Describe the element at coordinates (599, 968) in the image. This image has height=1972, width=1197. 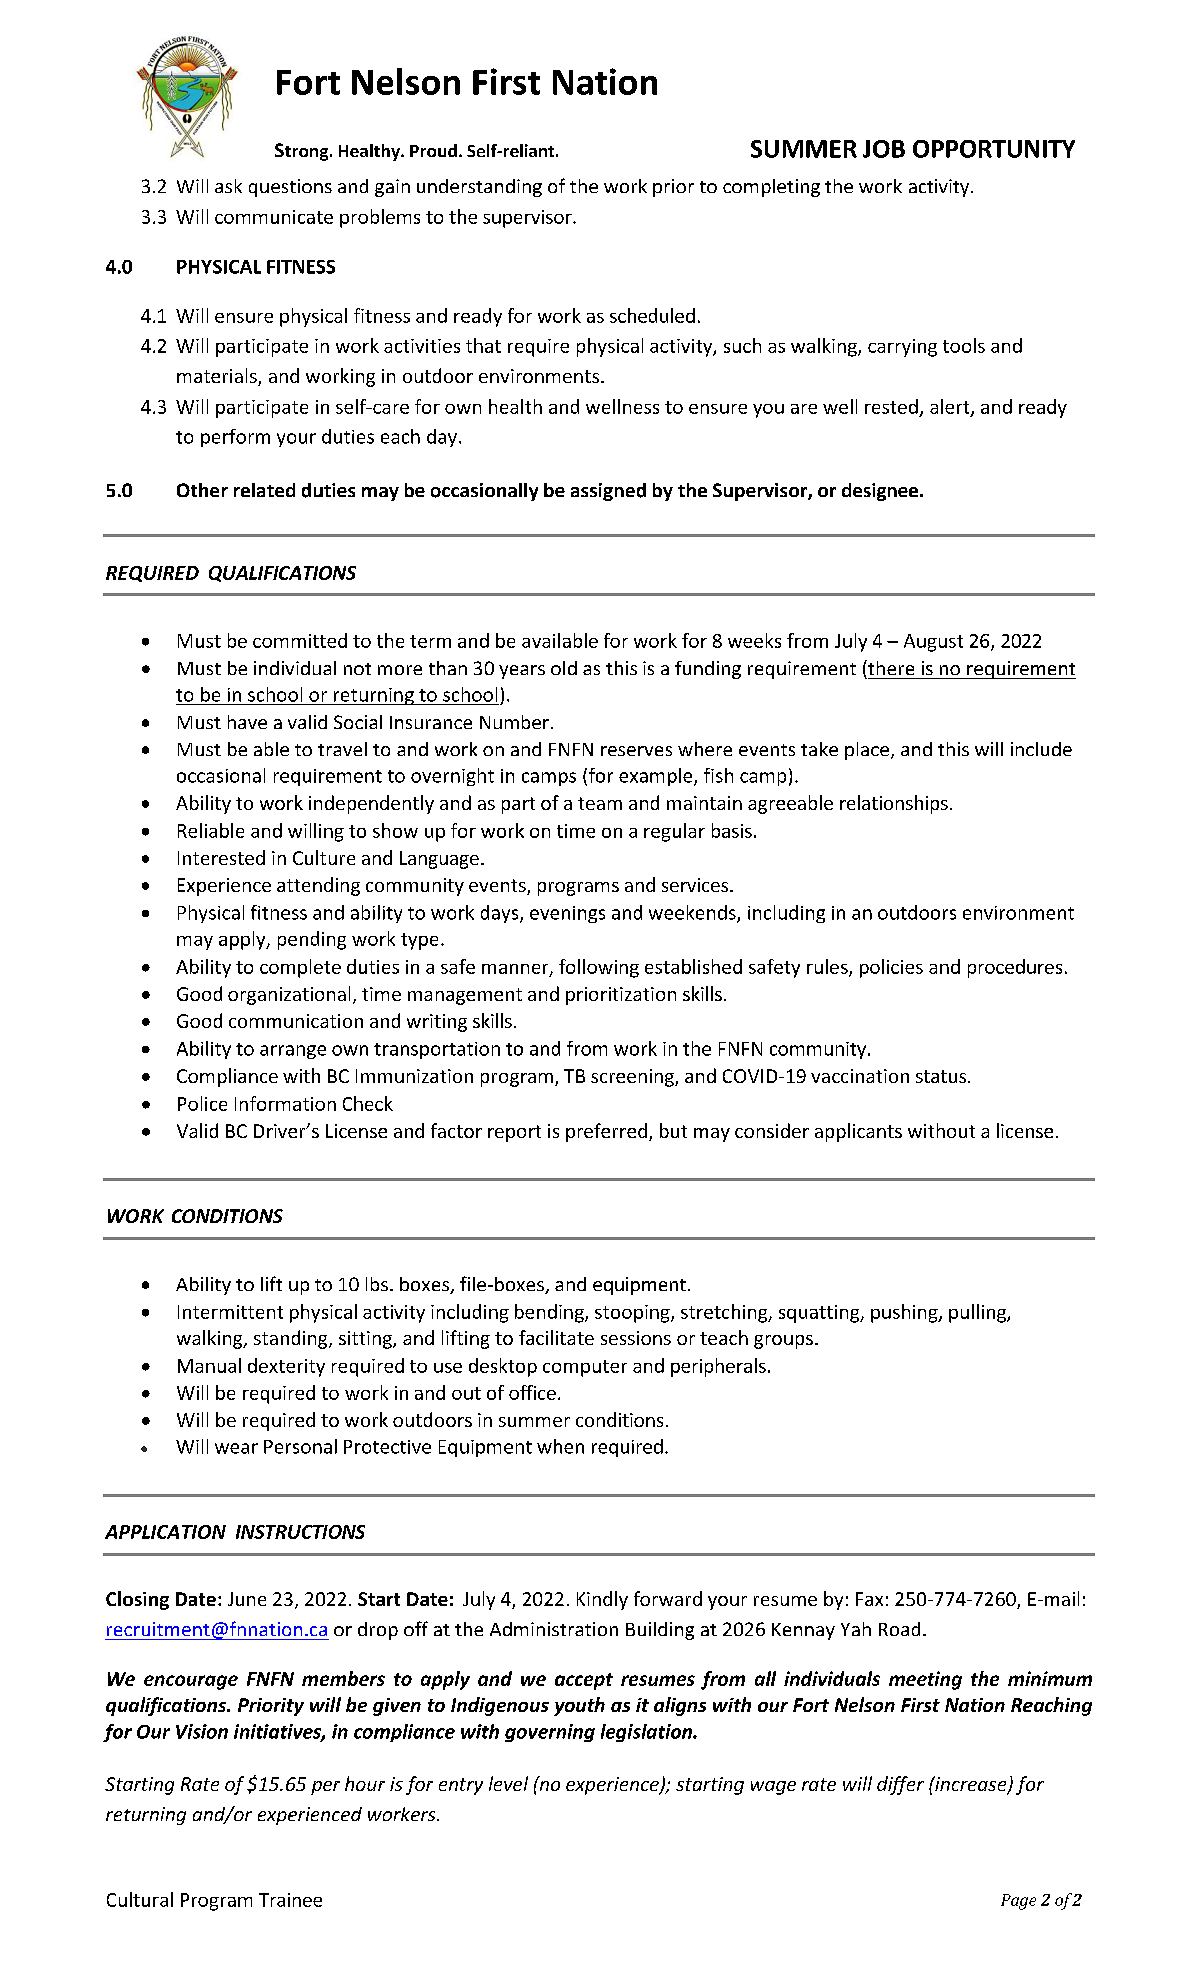
I see `following` at that location.
